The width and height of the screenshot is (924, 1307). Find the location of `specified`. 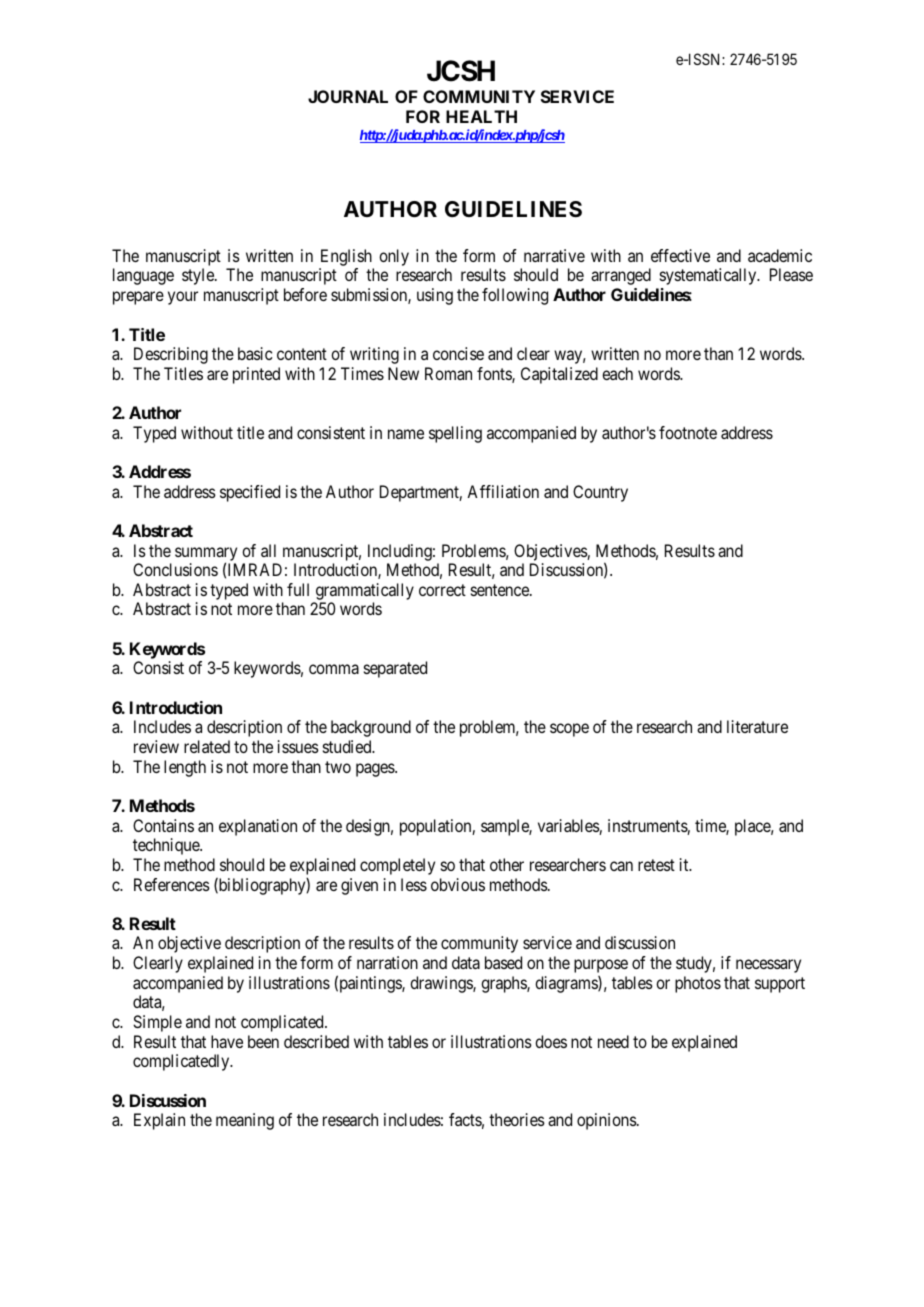

specified is located at coordinates (250, 493).
